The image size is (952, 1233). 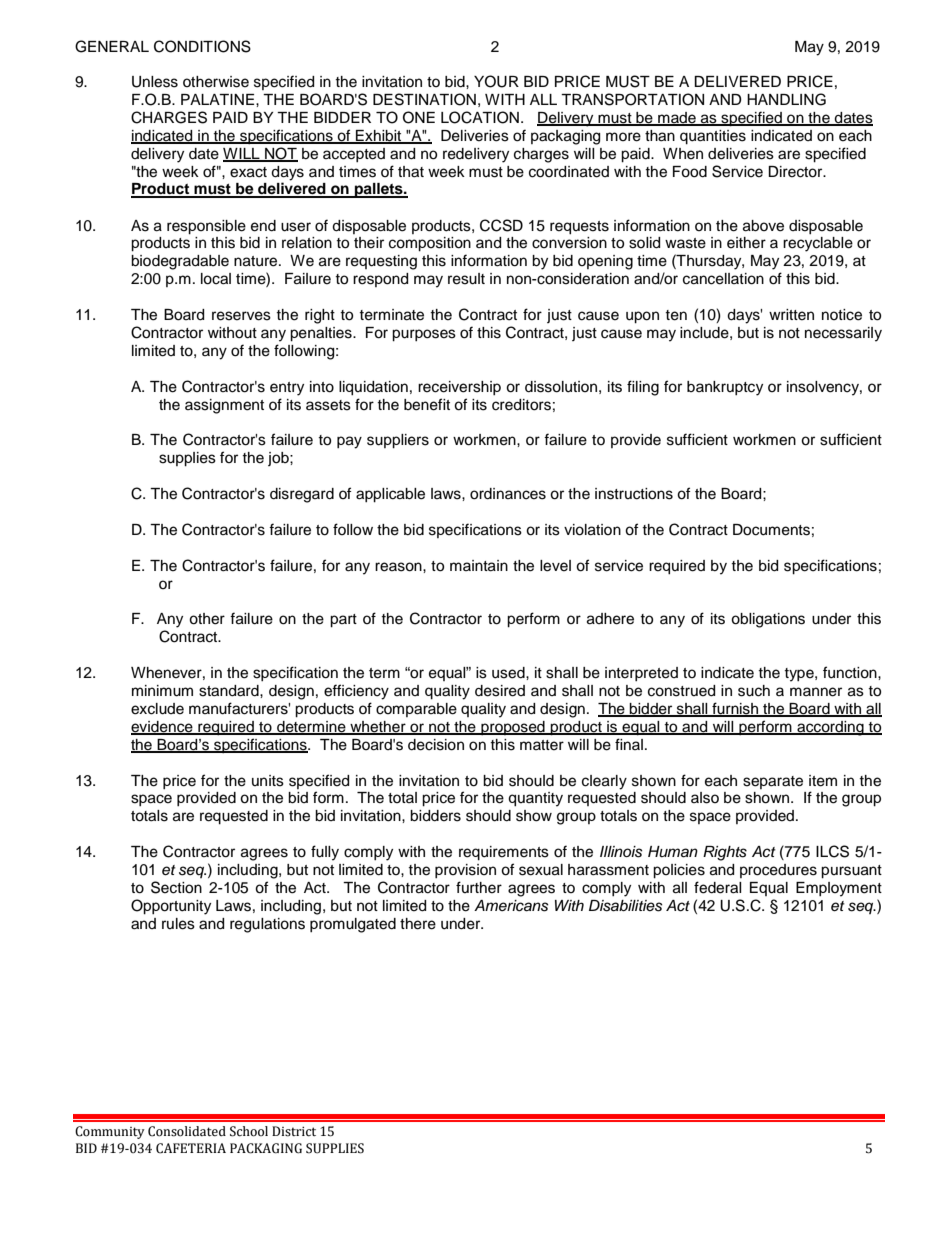 What do you see at coordinates (241, 316) in the screenshot?
I see `reserves` at bounding box center [241, 316].
